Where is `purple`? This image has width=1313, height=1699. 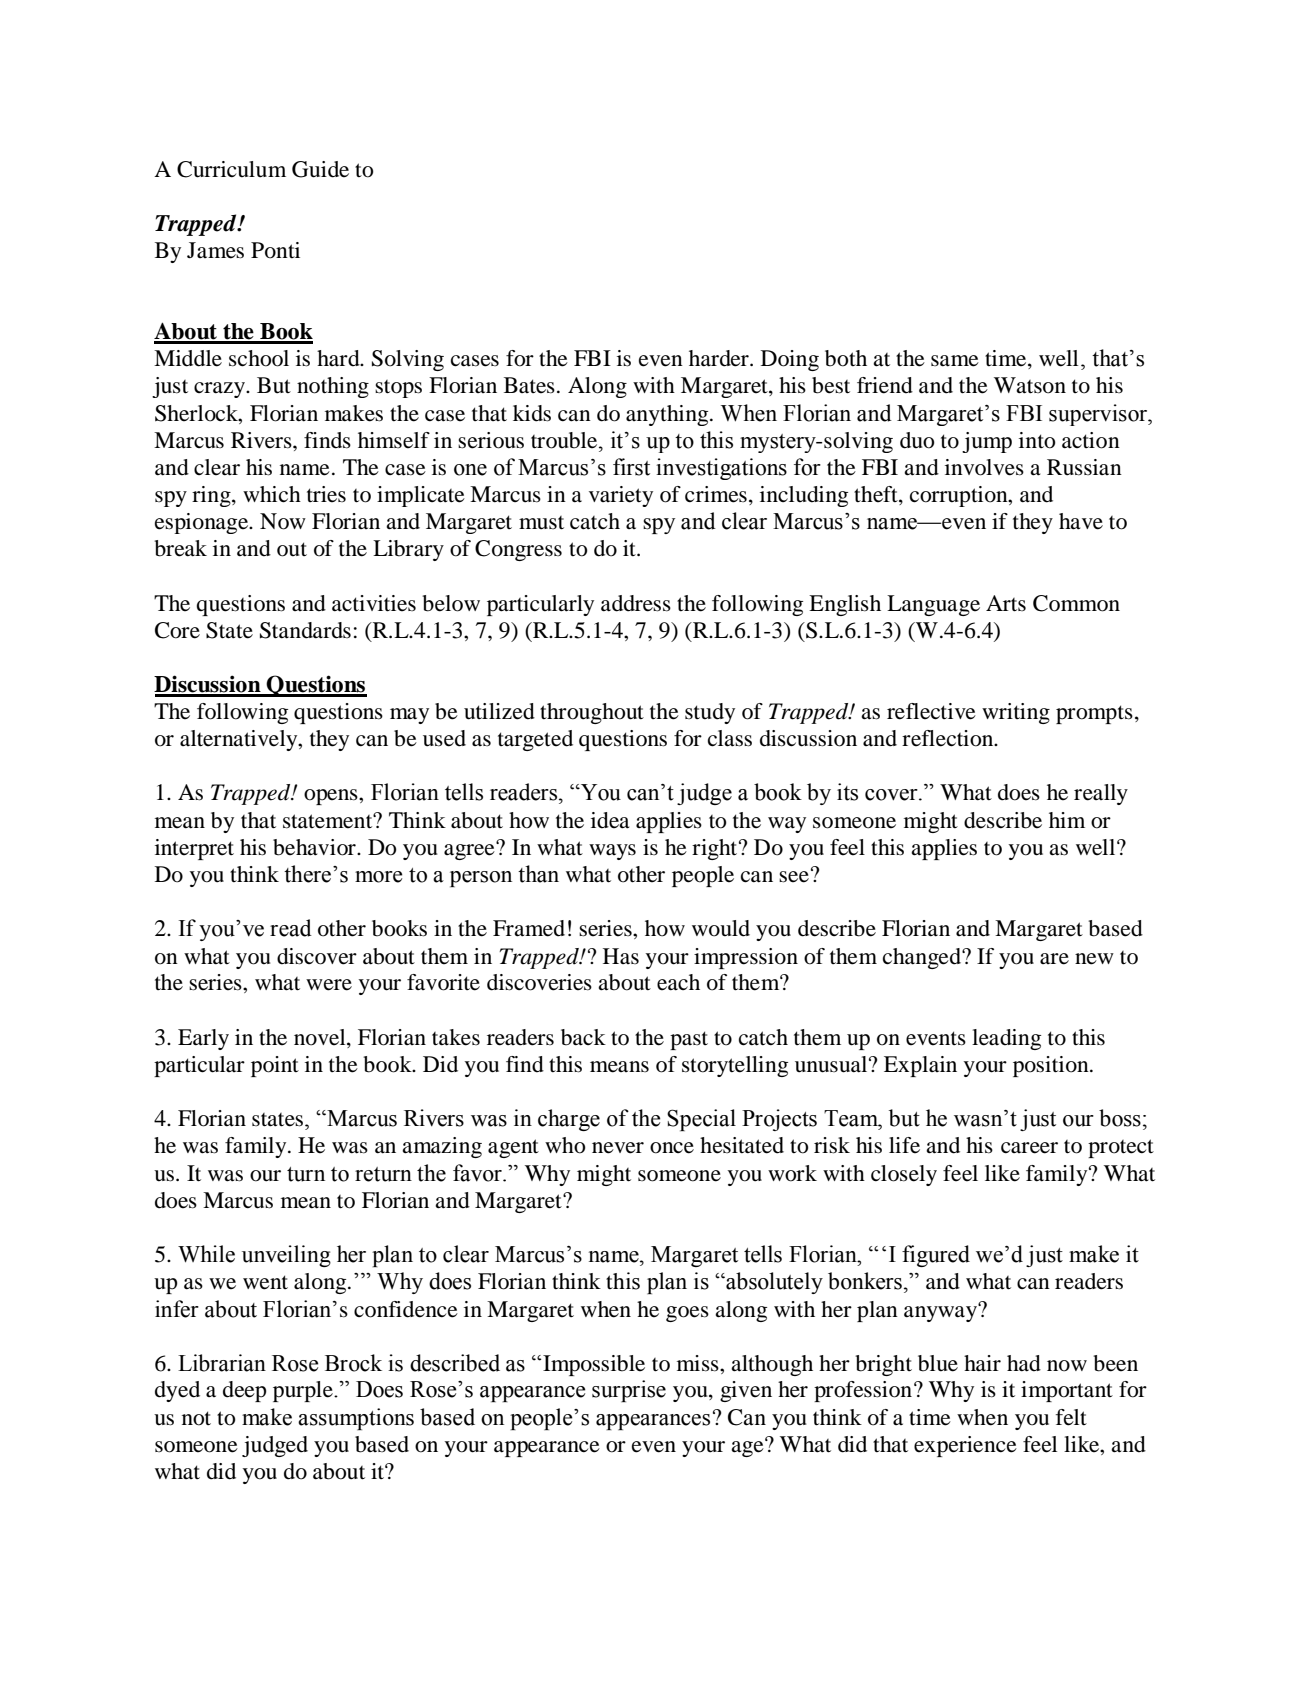
purple is located at coordinates (304, 1391).
